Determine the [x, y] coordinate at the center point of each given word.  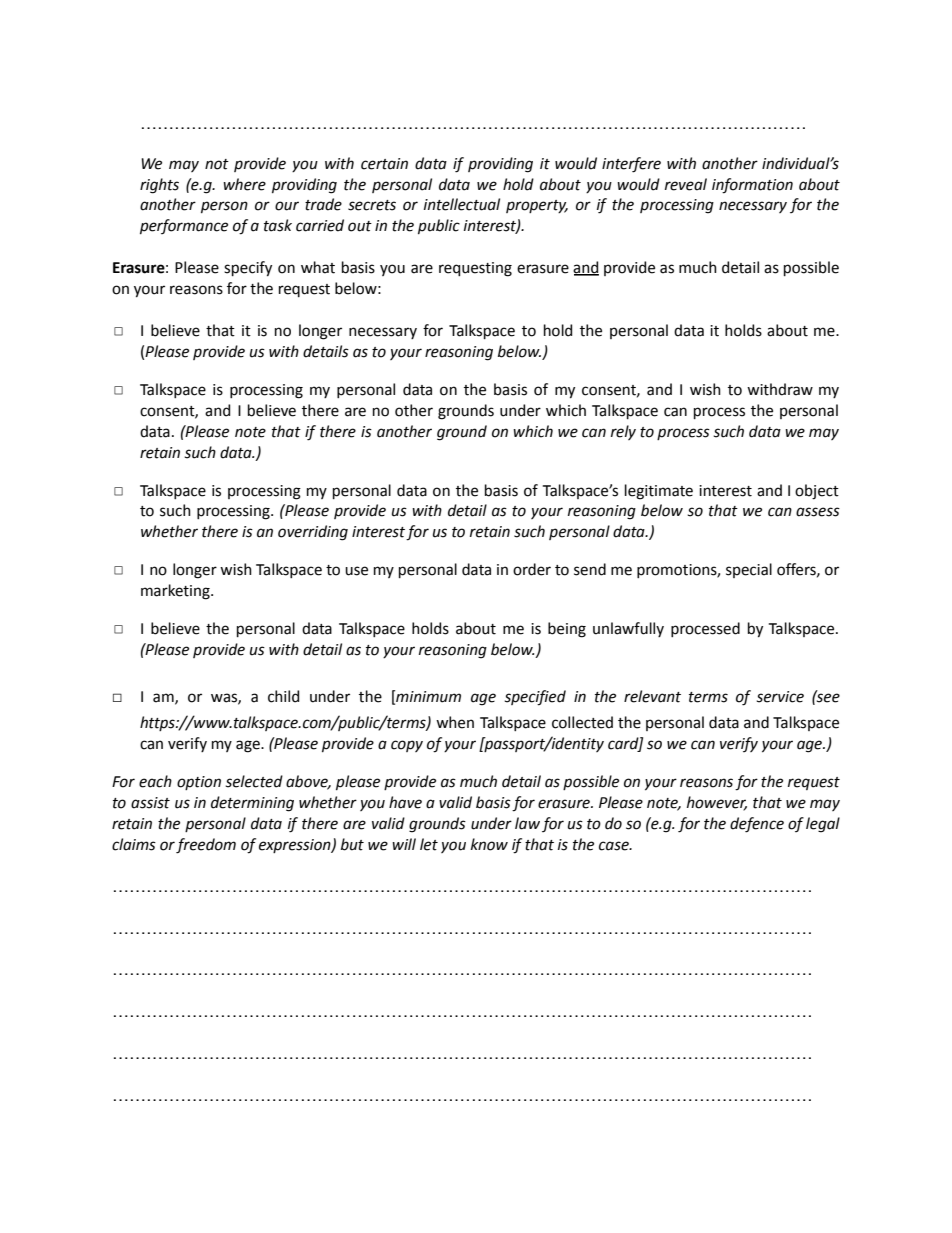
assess [818, 512]
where [244, 184]
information [752, 186]
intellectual [462, 204]
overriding [313, 533]
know [489, 844]
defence [757, 825]
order [532, 569]
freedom [206, 846]
